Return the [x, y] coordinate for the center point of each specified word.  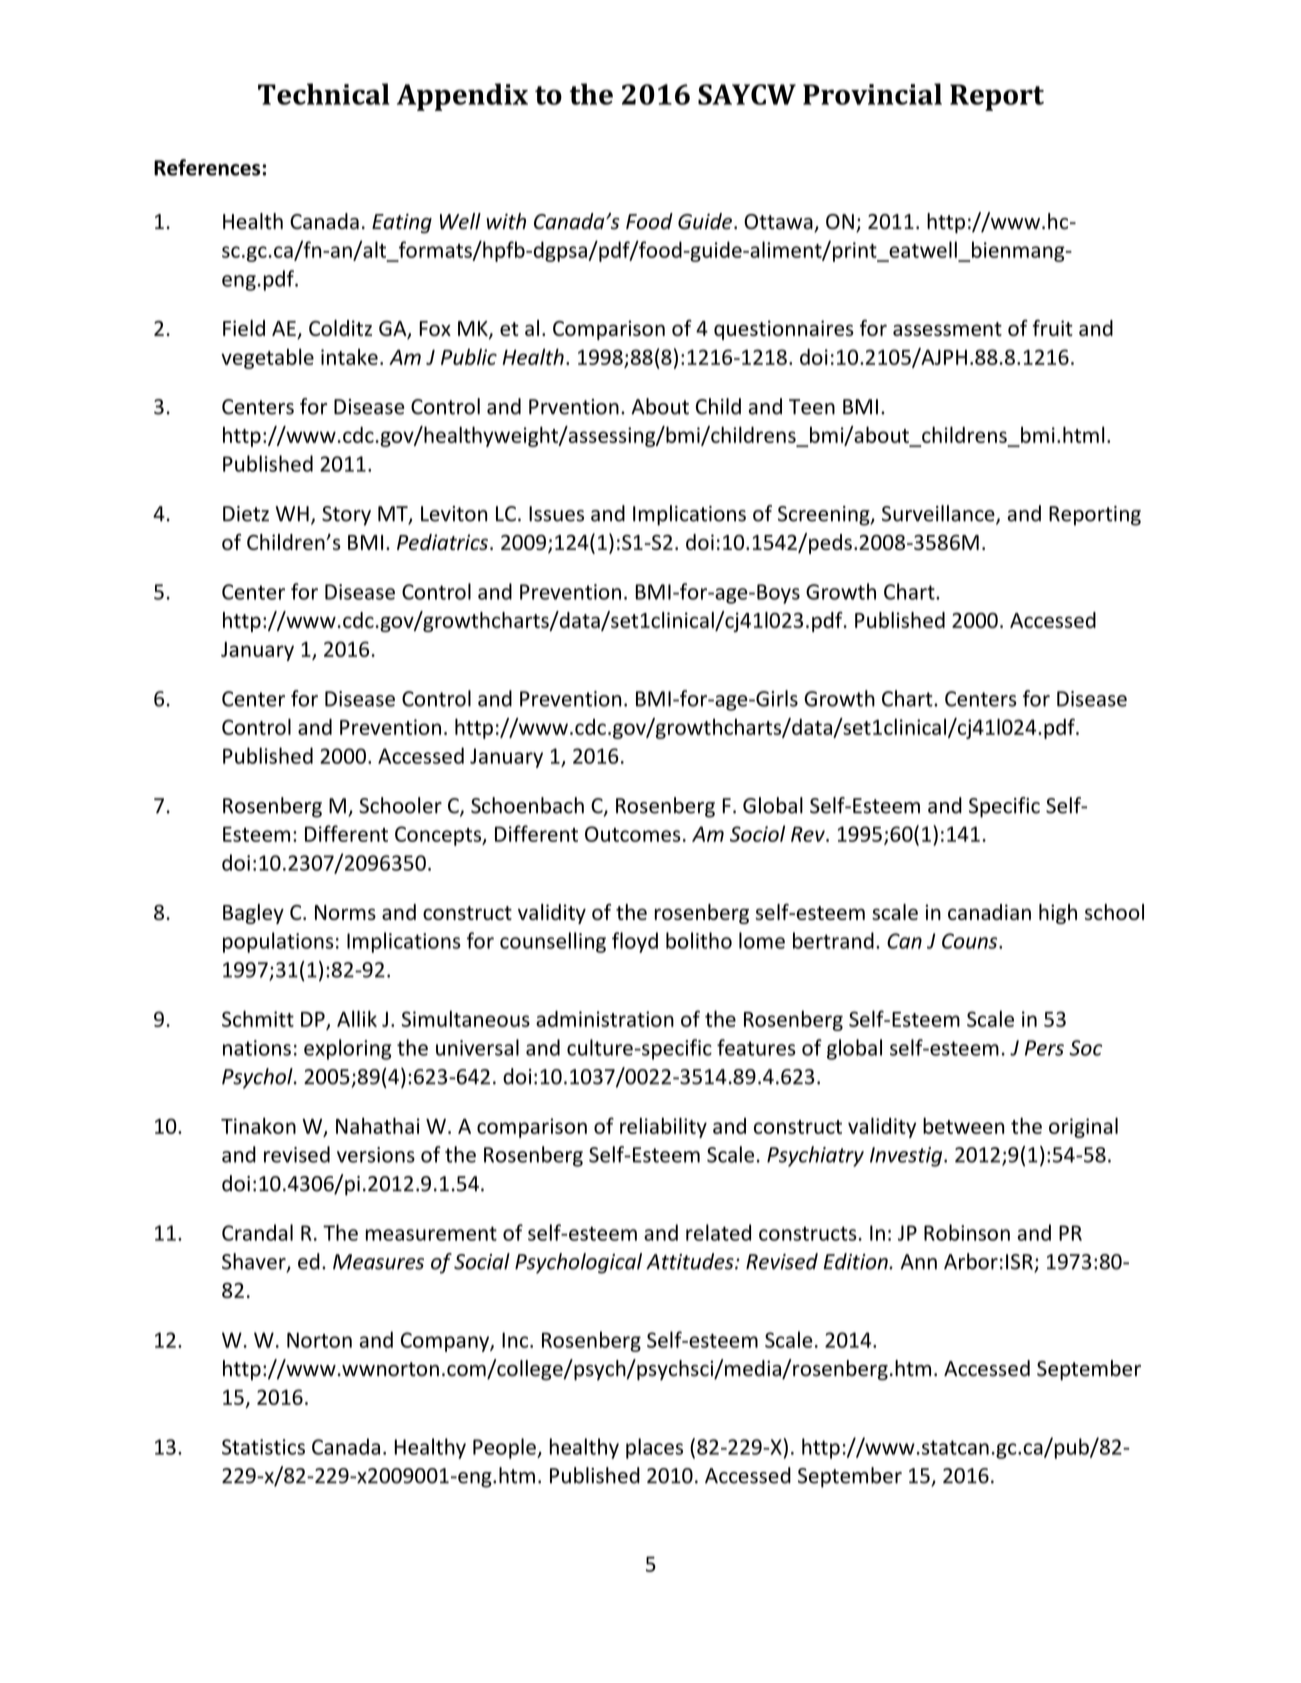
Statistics [263, 1447]
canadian [989, 912]
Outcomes [633, 834]
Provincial [872, 94]
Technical [323, 94]
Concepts [439, 836]
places [654, 1448]
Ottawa [779, 223]
